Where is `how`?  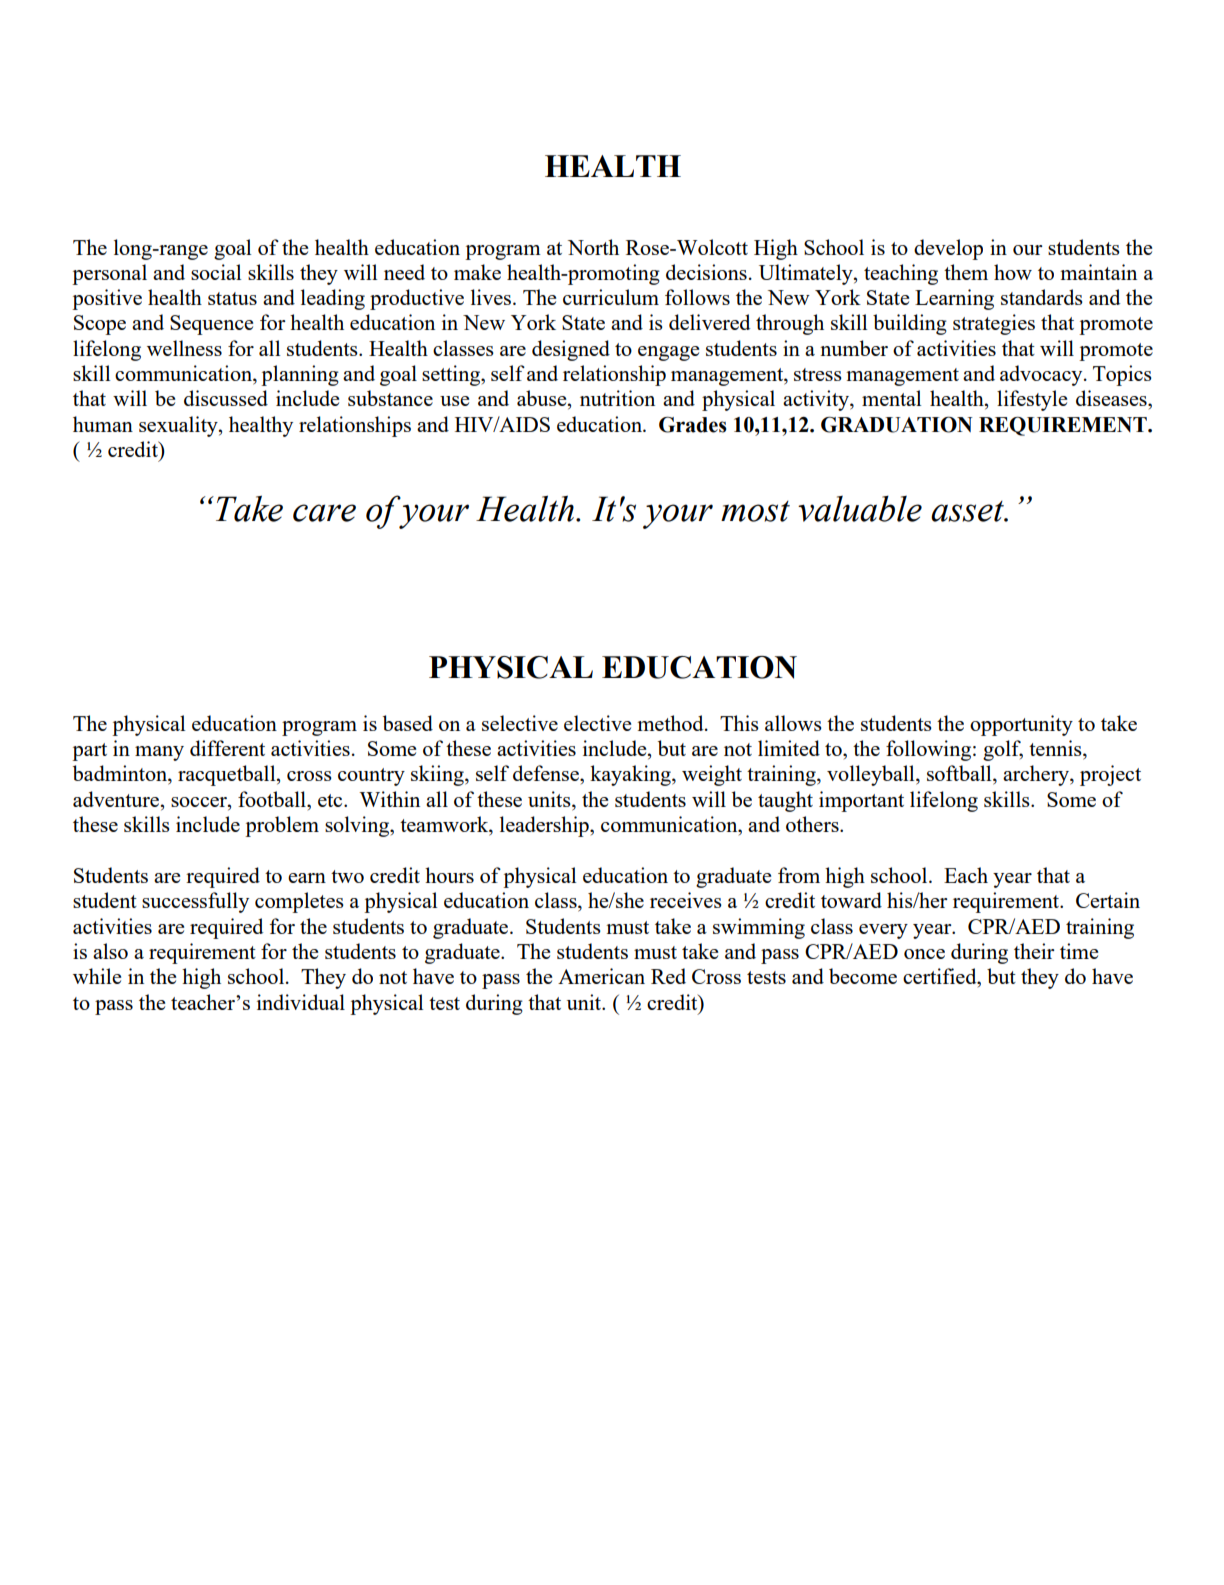
how is located at coordinates (1013, 272).
